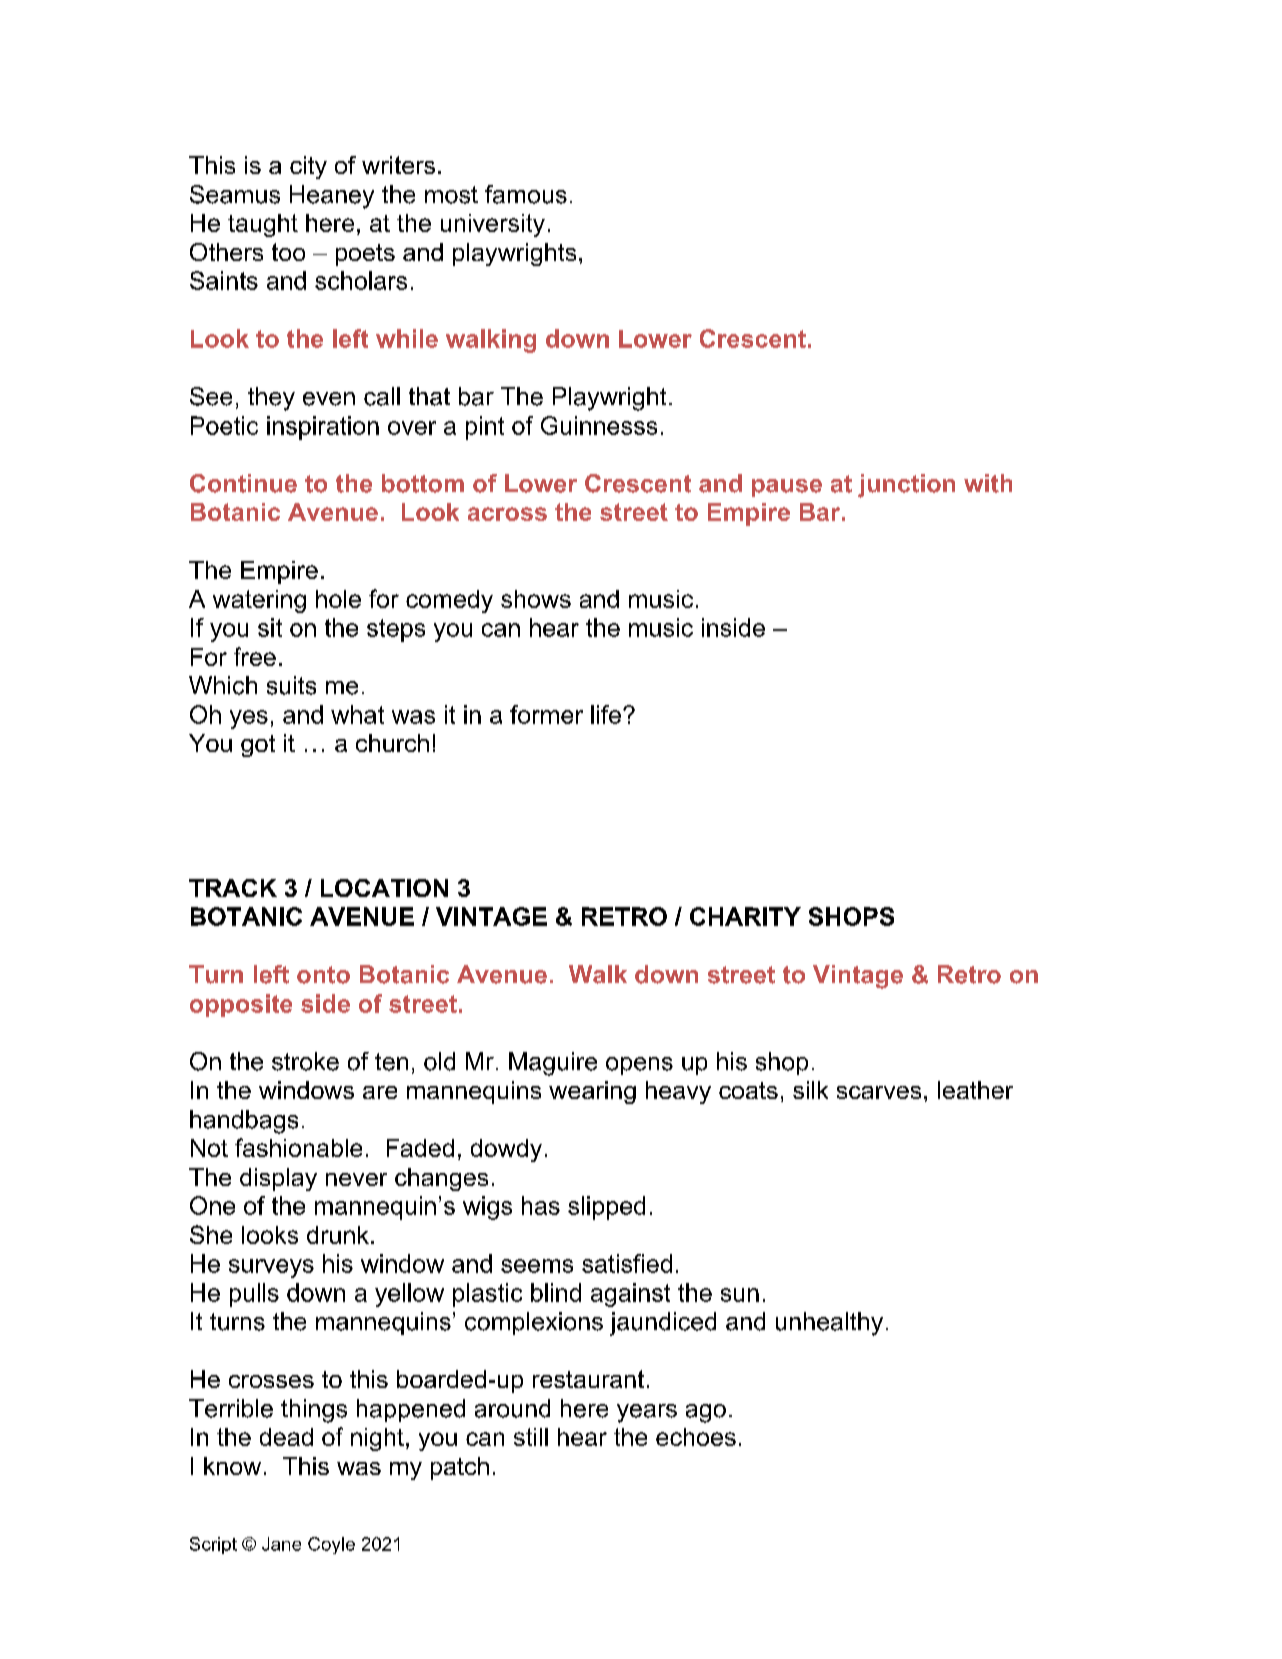 This screenshot has width=1282, height=1659. What do you see at coordinates (639, 1066) in the screenshot?
I see `opens` at bounding box center [639, 1066].
